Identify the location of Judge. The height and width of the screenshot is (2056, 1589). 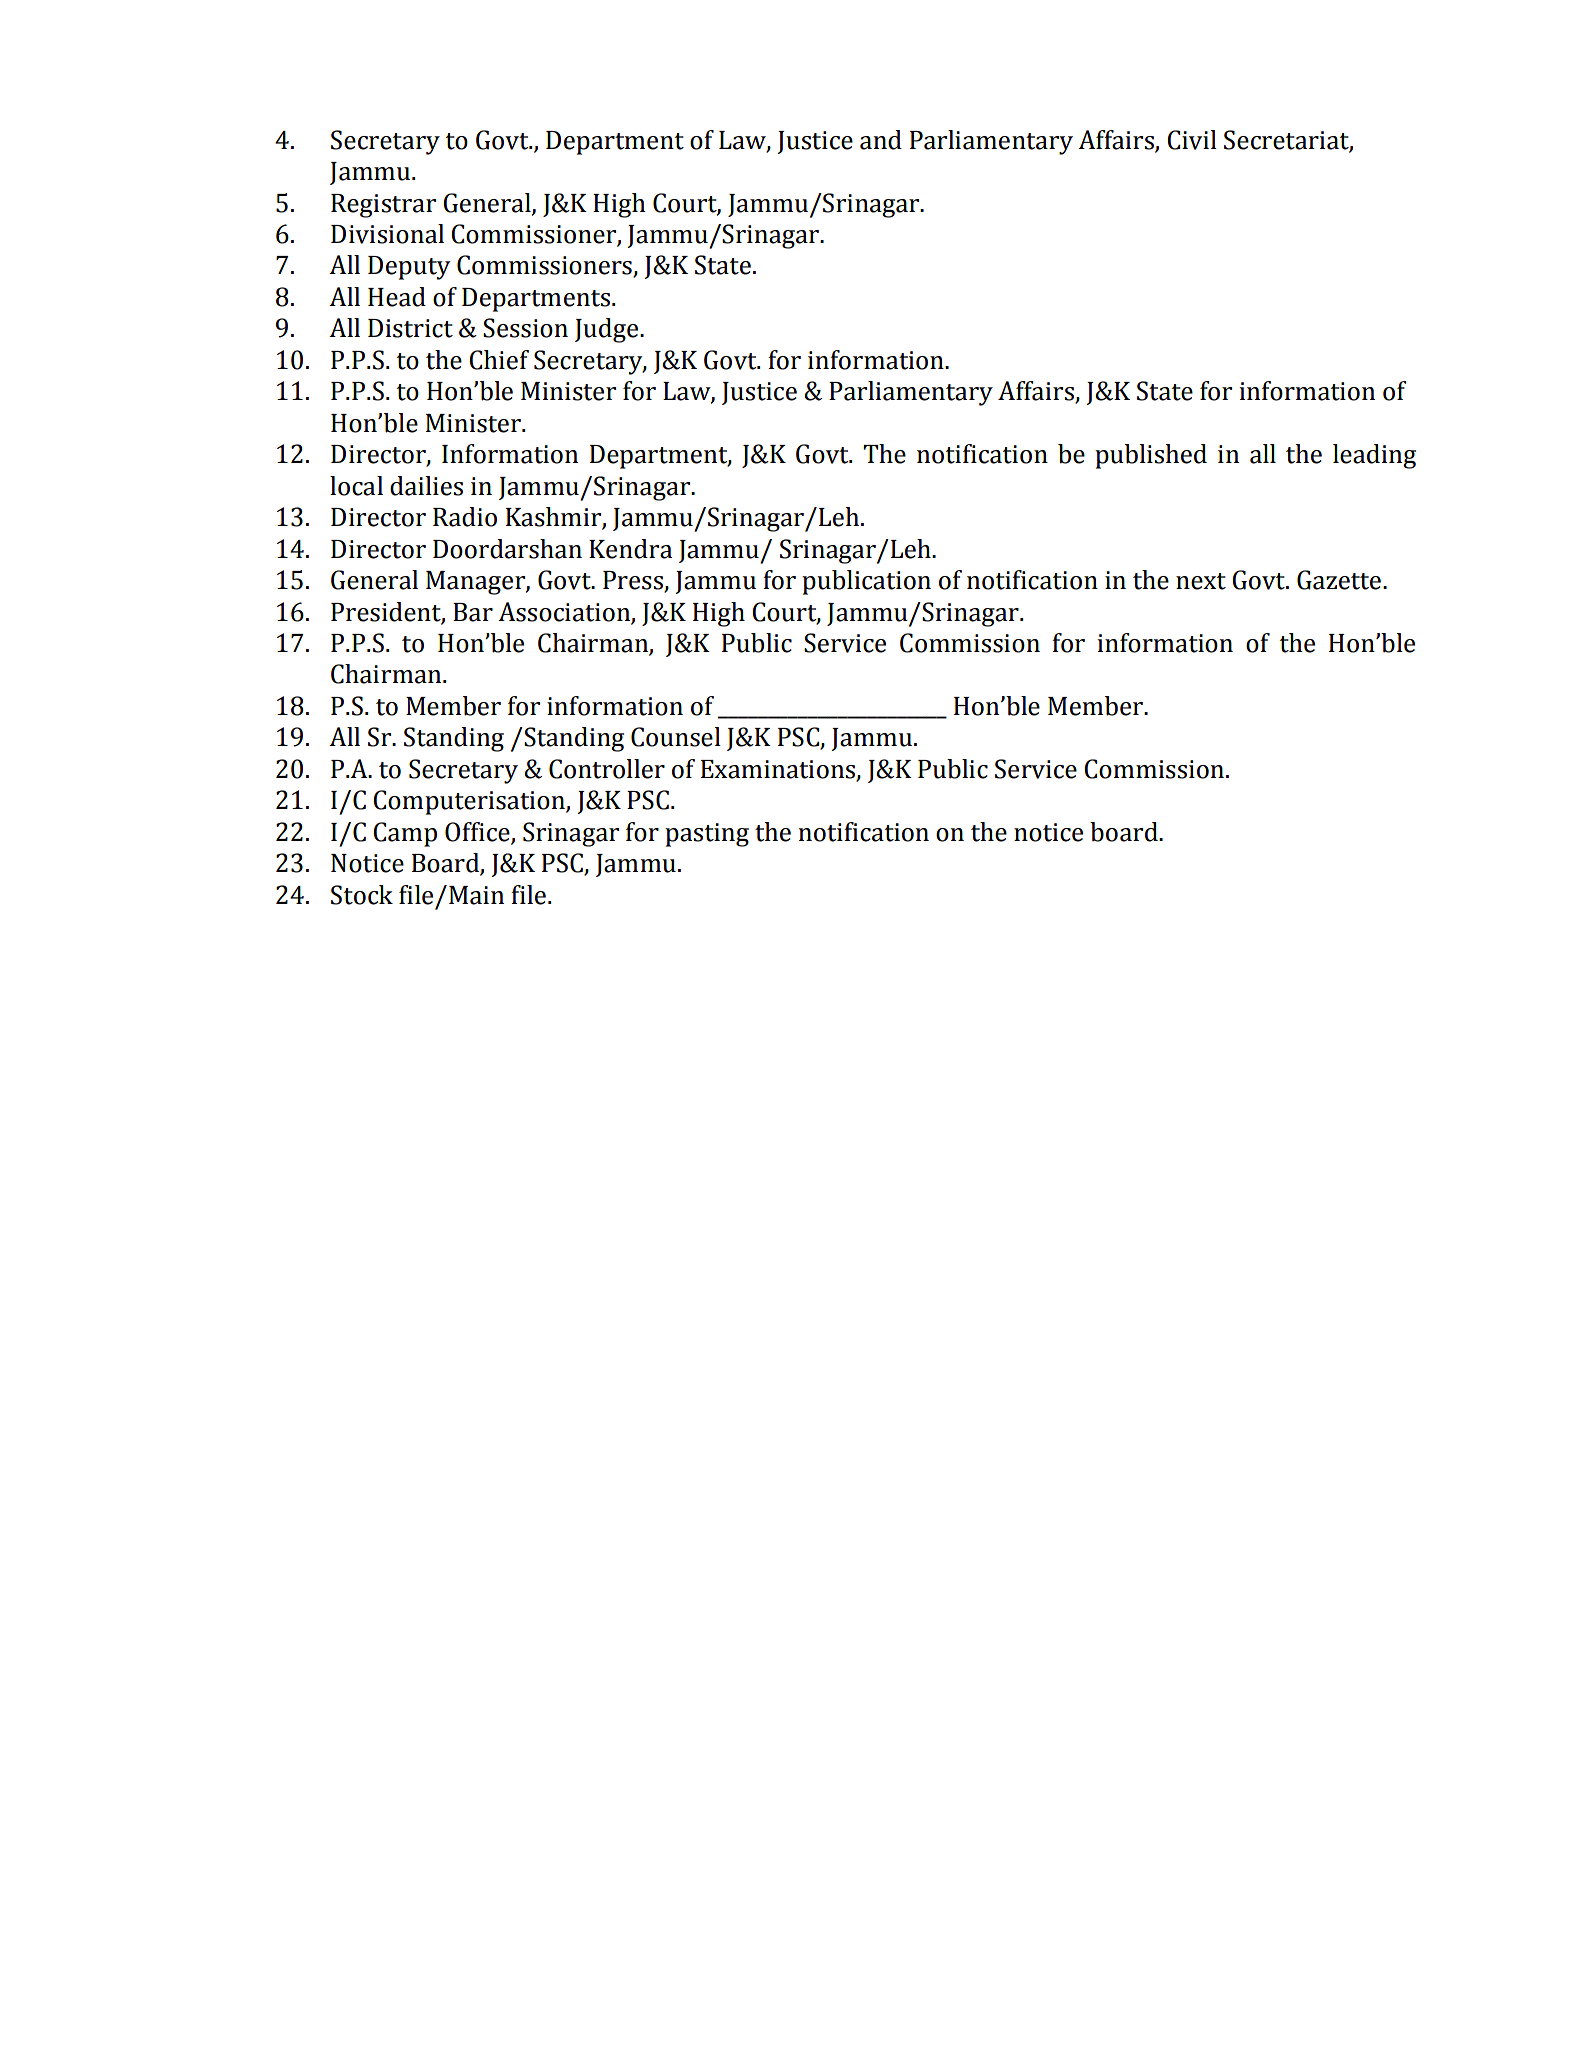
(608, 330).
